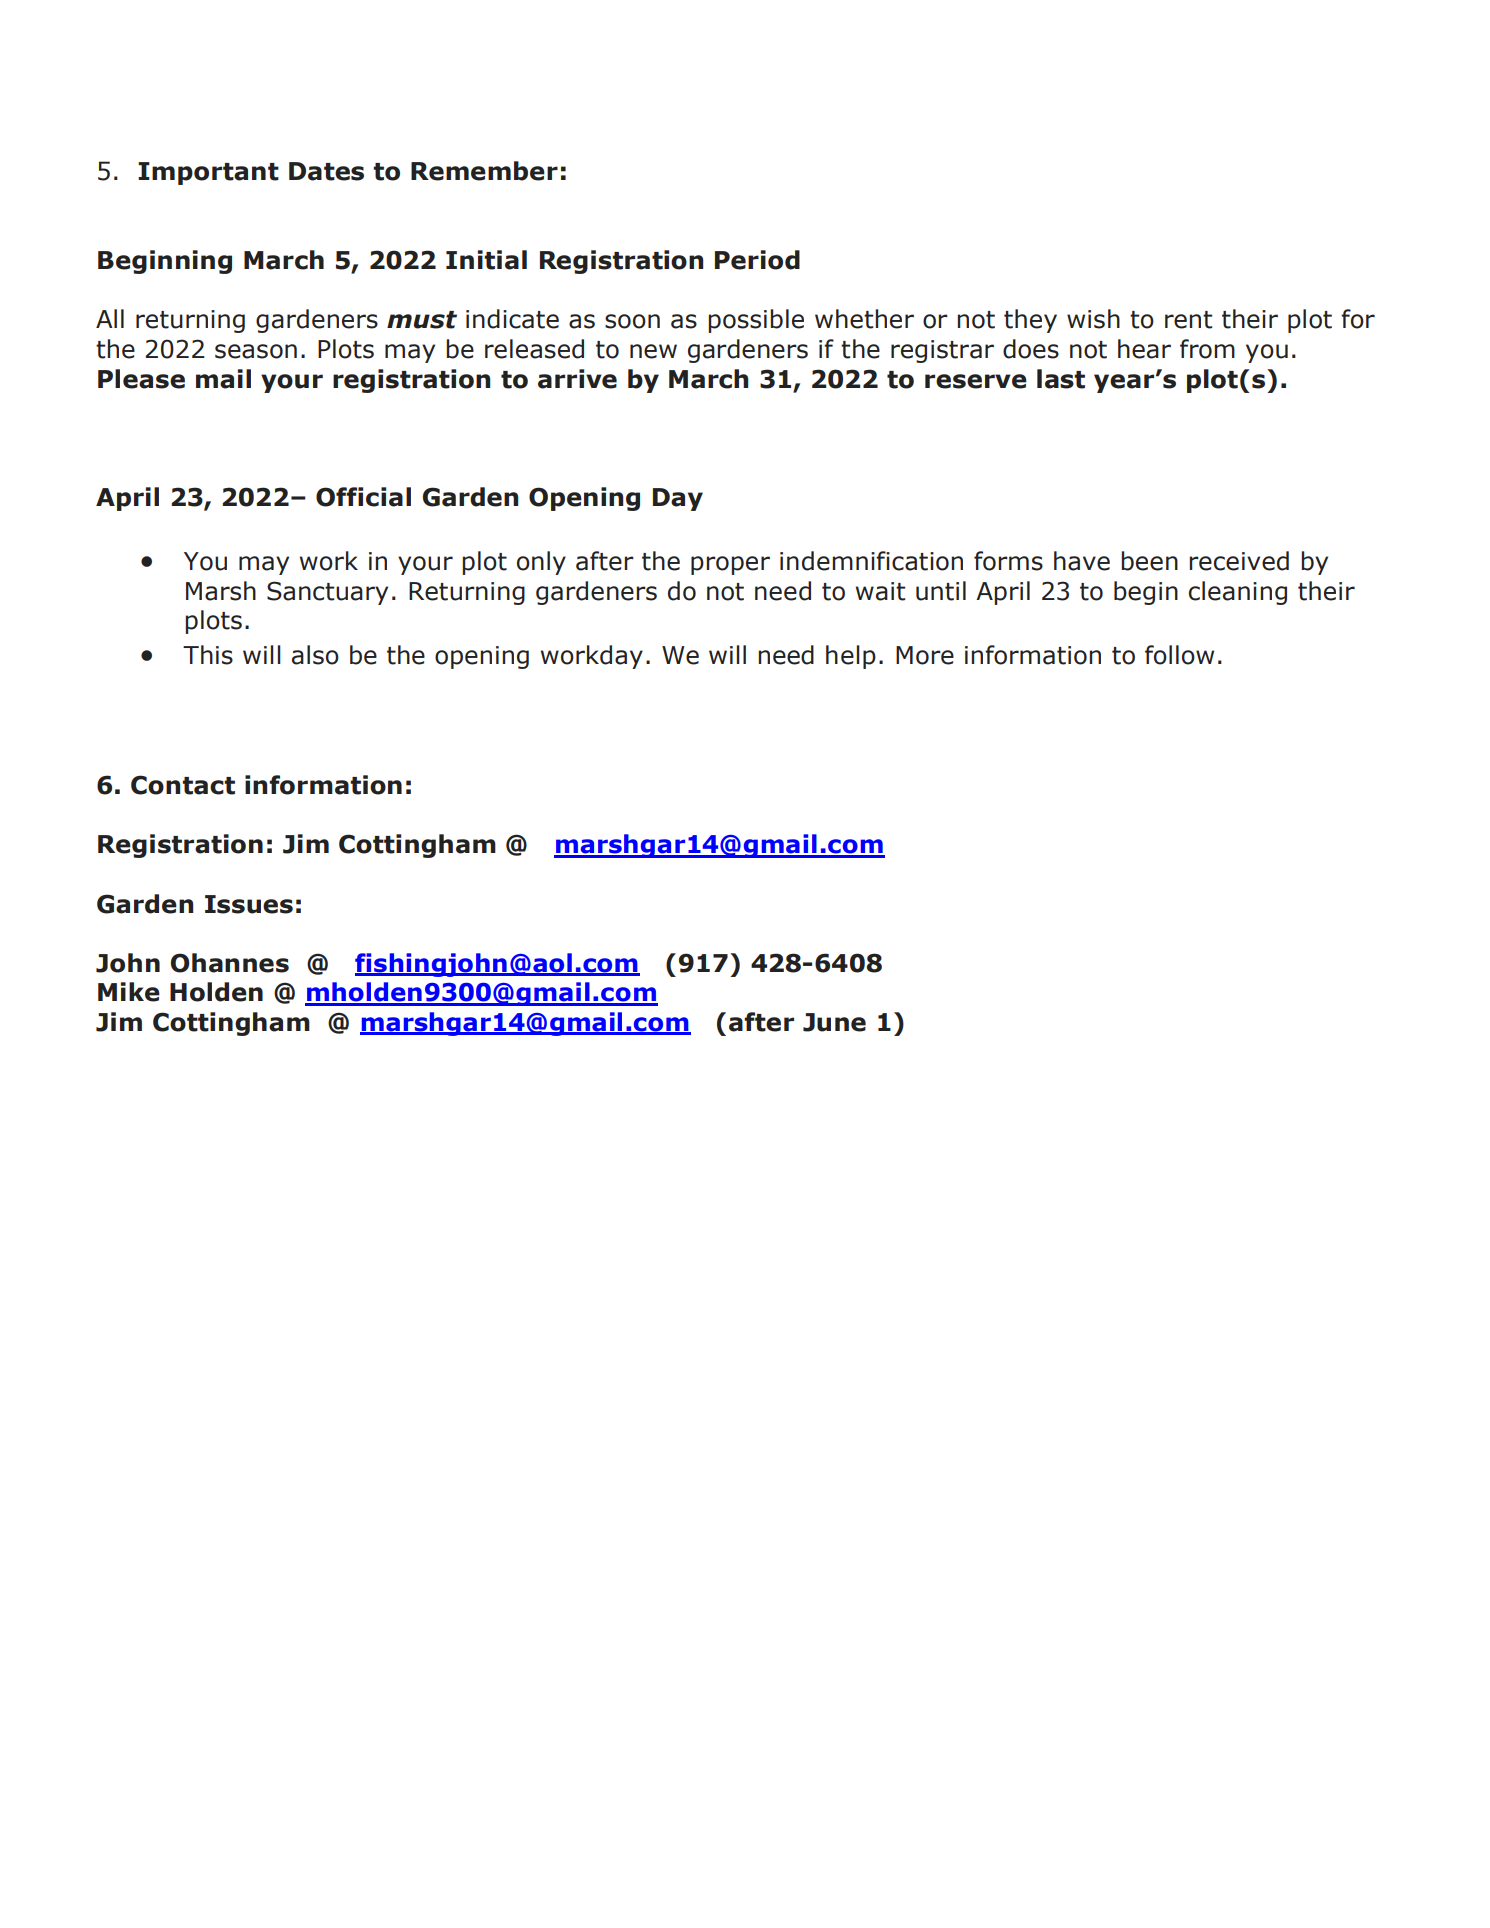 Image resolution: width=1490 pixels, height=1928 pixels. I want to click on Period, so click(757, 260).
